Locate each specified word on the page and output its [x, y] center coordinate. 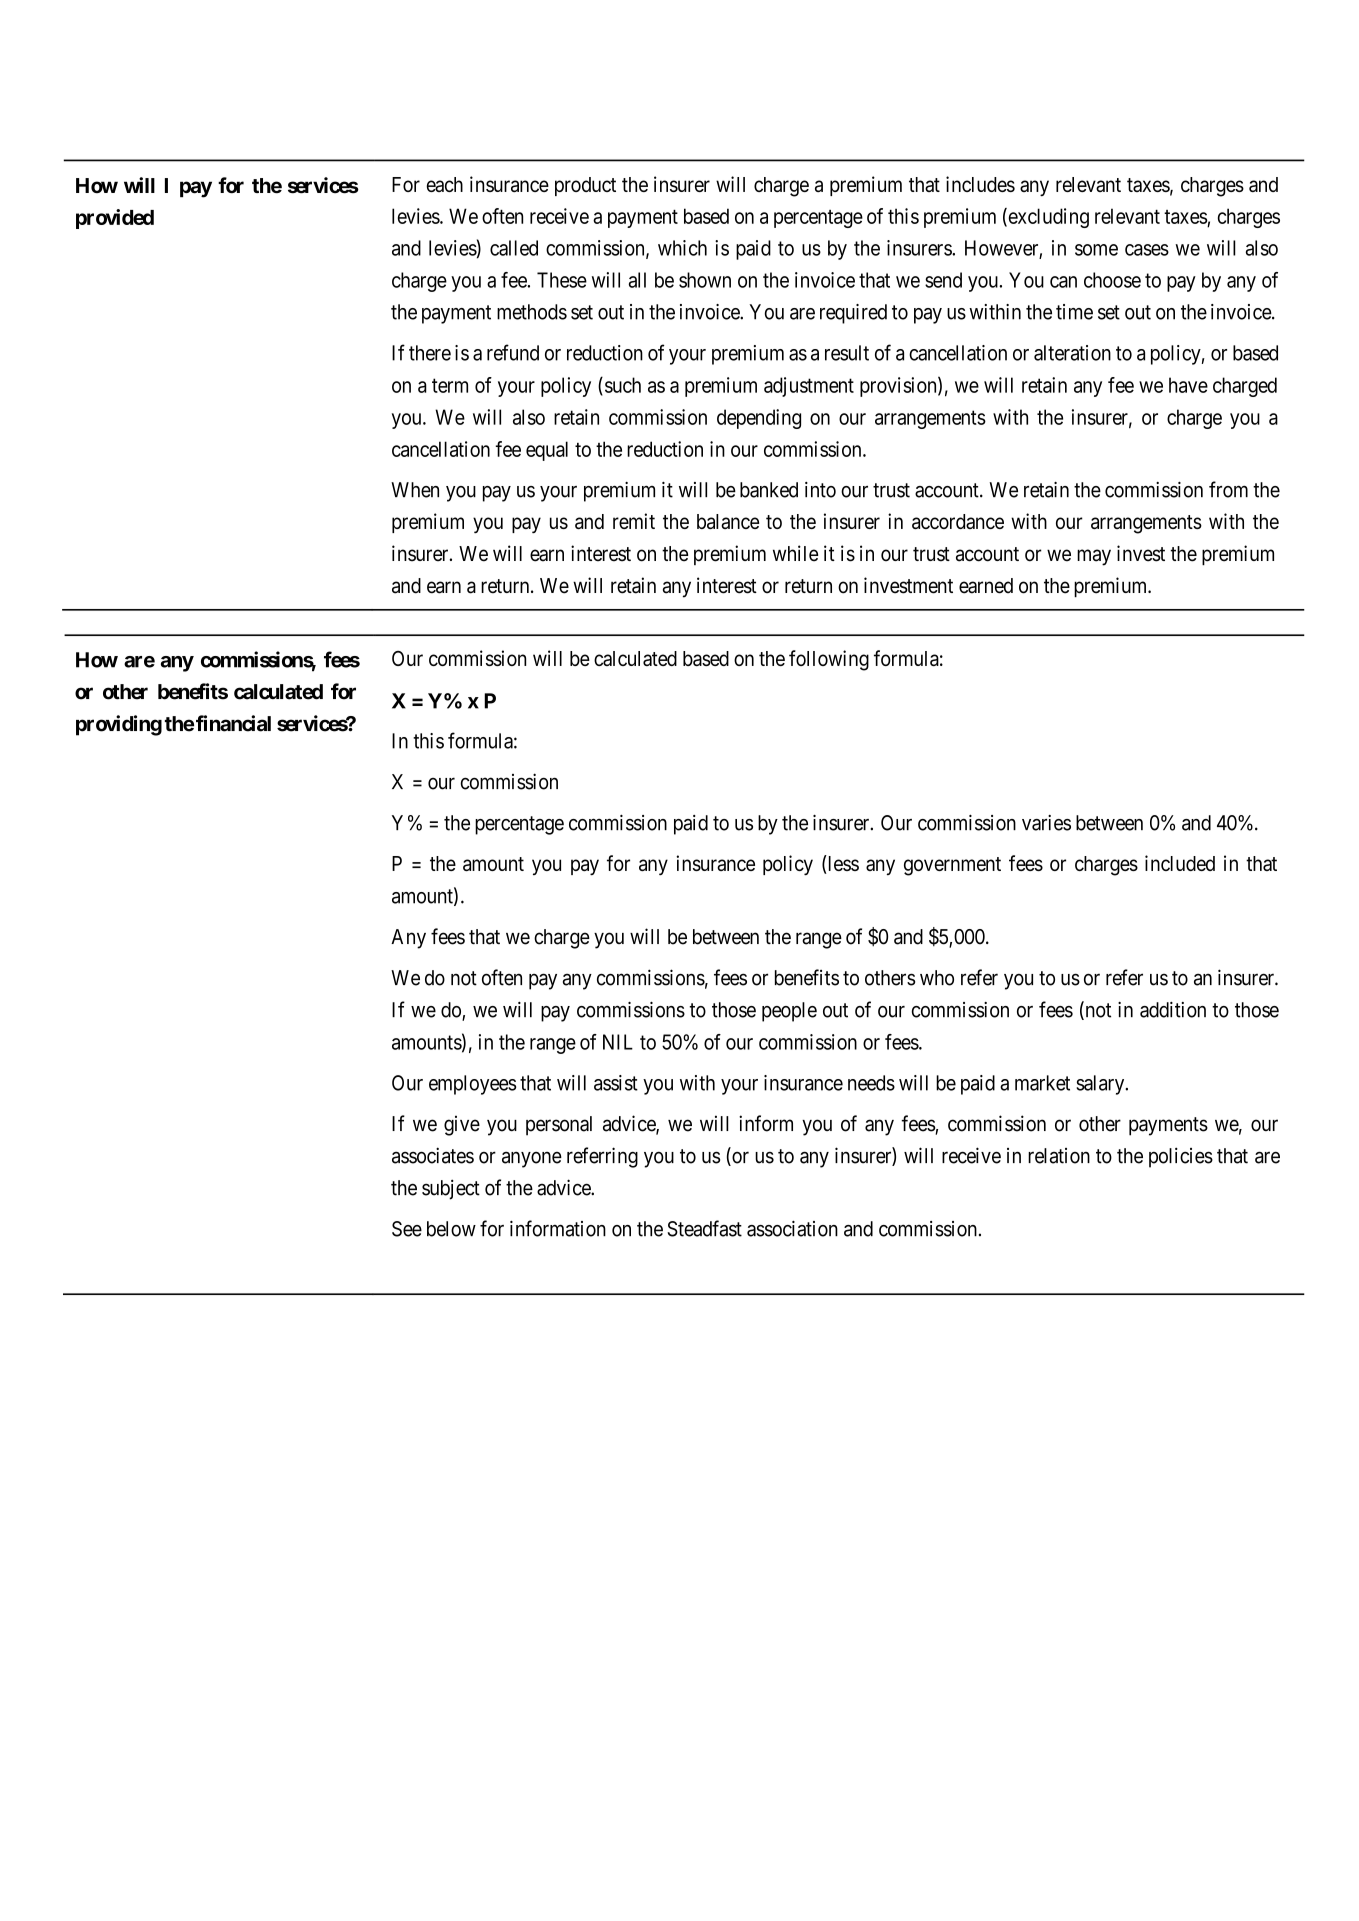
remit [634, 521]
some [1096, 250]
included [1180, 863]
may [1094, 557]
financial [233, 723]
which [682, 248]
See [407, 1229]
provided [115, 219]
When [415, 490]
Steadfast [704, 1228]
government [952, 866]
